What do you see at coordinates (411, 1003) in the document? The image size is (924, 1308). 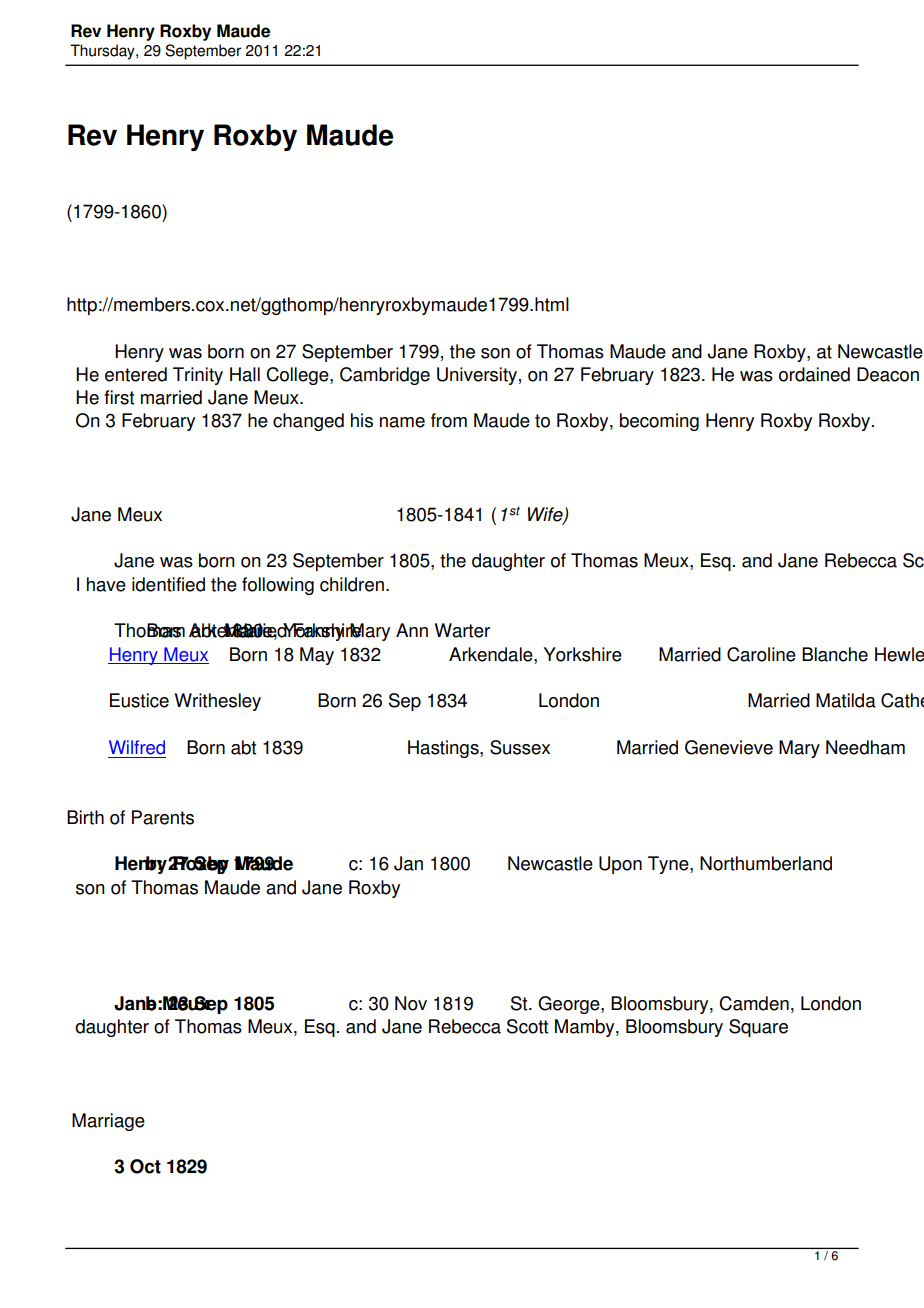 I see `Nov` at bounding box center [411, 1003].
